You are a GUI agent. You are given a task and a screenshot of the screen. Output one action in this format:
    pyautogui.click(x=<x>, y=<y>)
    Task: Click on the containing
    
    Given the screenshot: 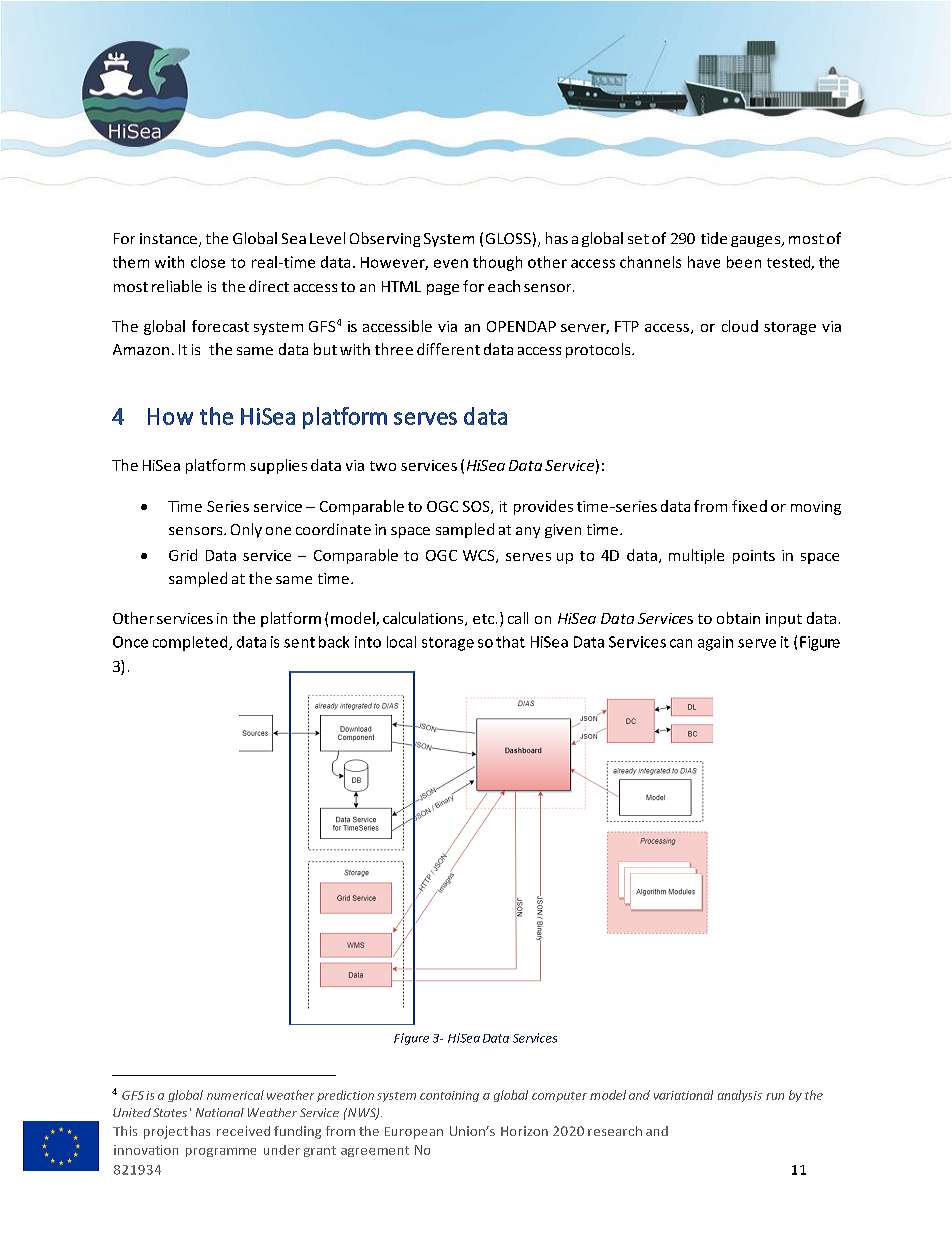 What is the action you would take?
    pyautogui.click(x=449, y=1096)
